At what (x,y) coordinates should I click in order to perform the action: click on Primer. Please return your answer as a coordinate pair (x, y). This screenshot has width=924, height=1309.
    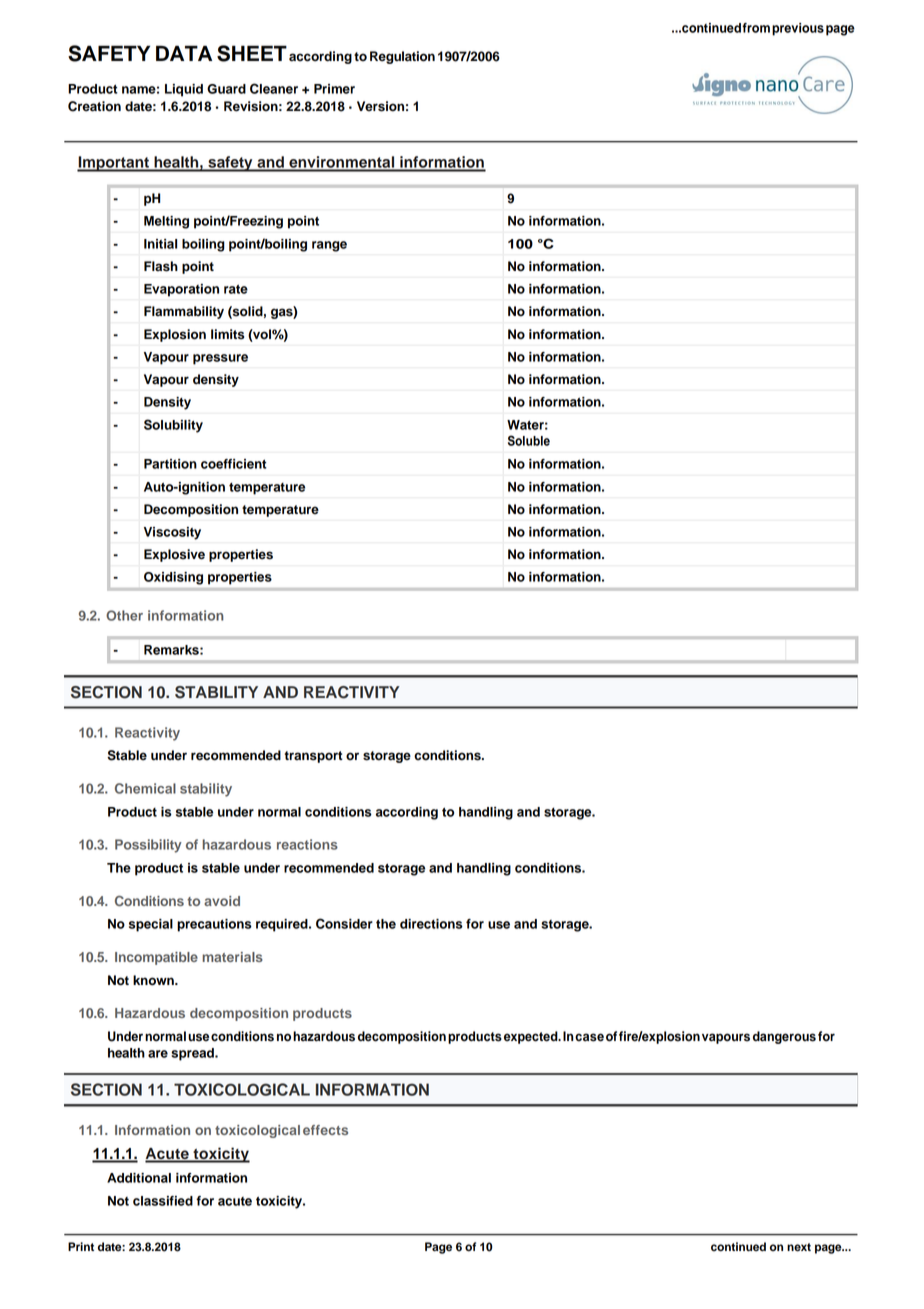
    Looking at the image, I should click on (334, 89).
